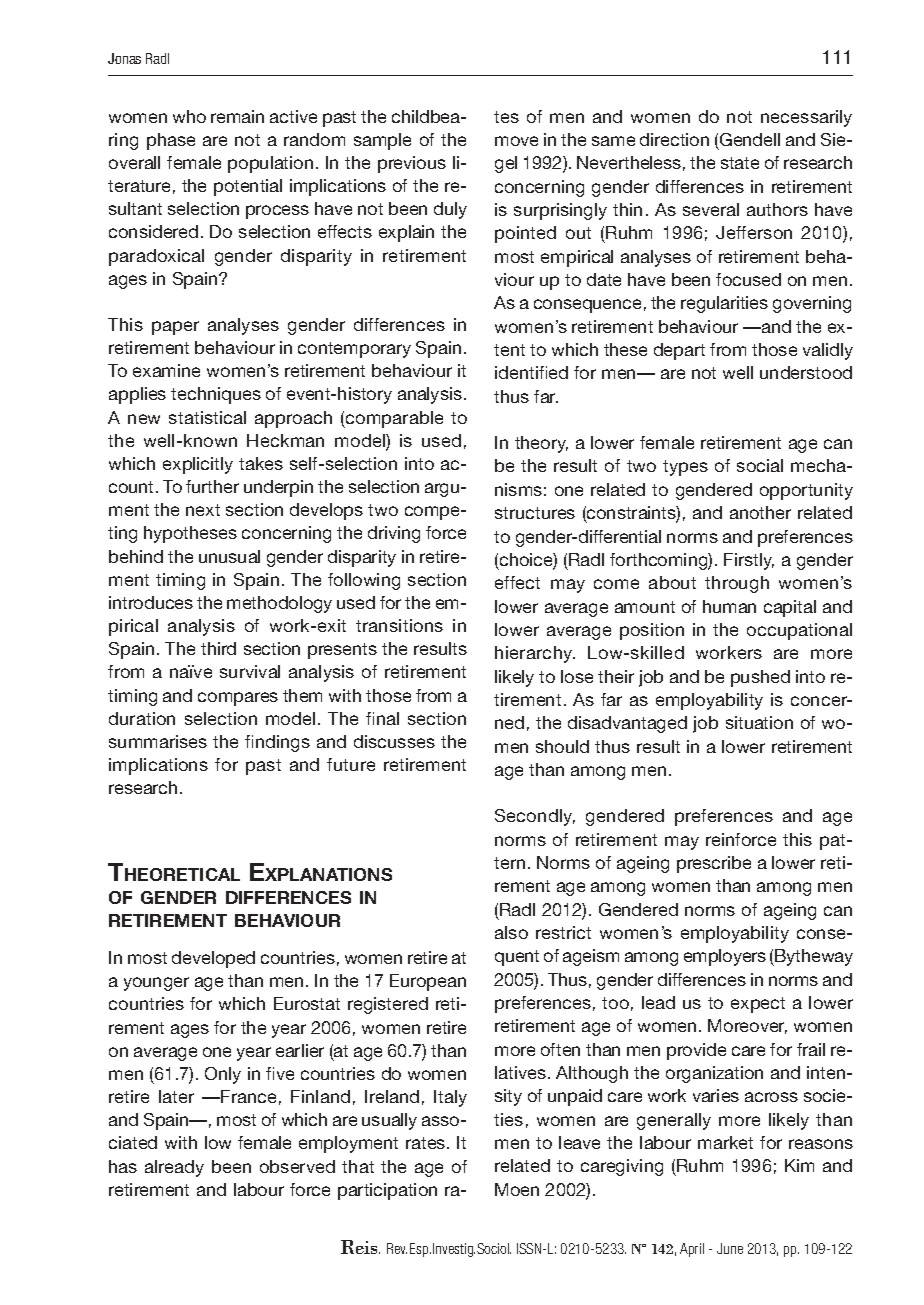  What do you see at coordinates (806, 118) in the screenshot?
I see `necessarily` at bounding box center [806, 118].
